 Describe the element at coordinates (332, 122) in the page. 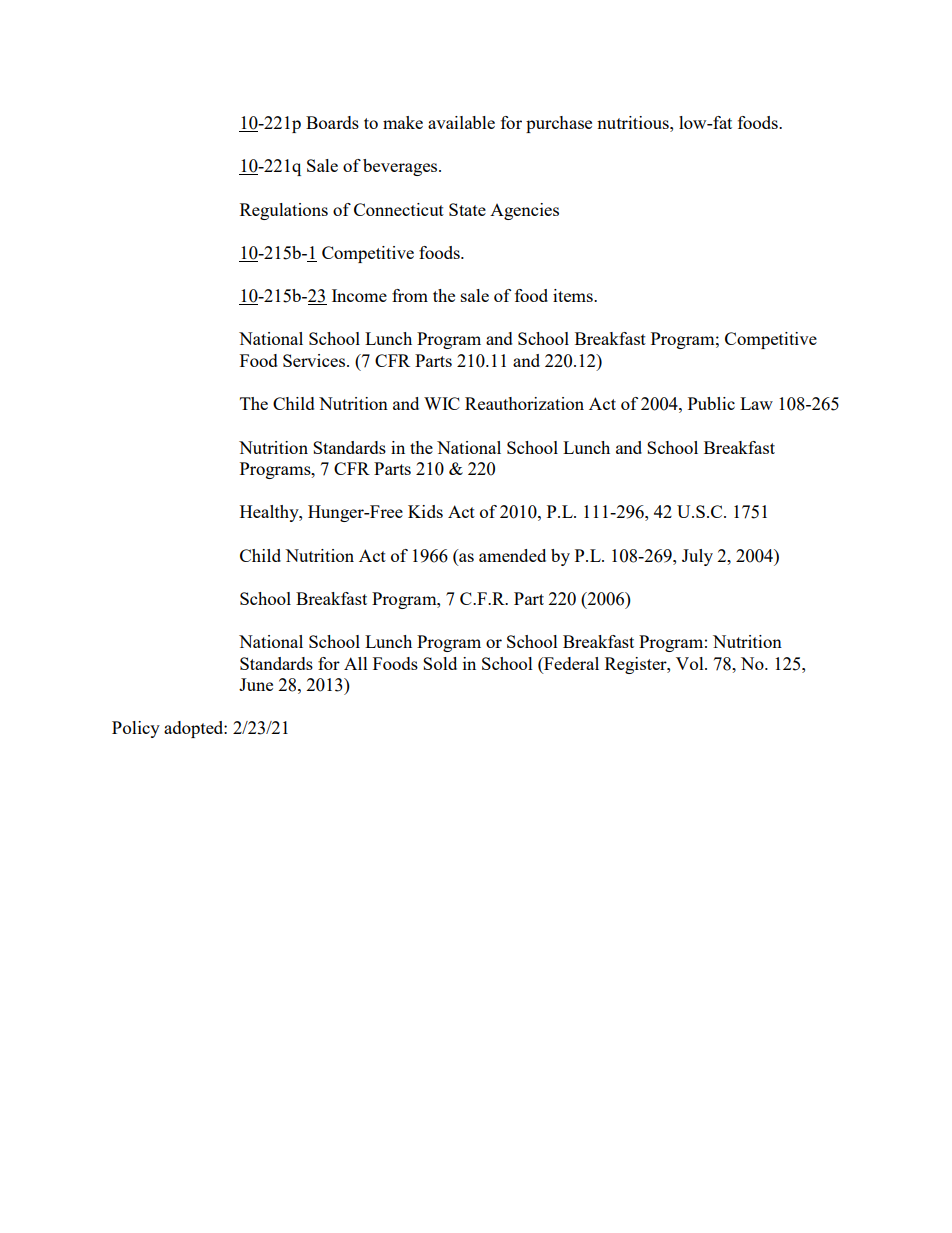

I see `Boards` at that location.
